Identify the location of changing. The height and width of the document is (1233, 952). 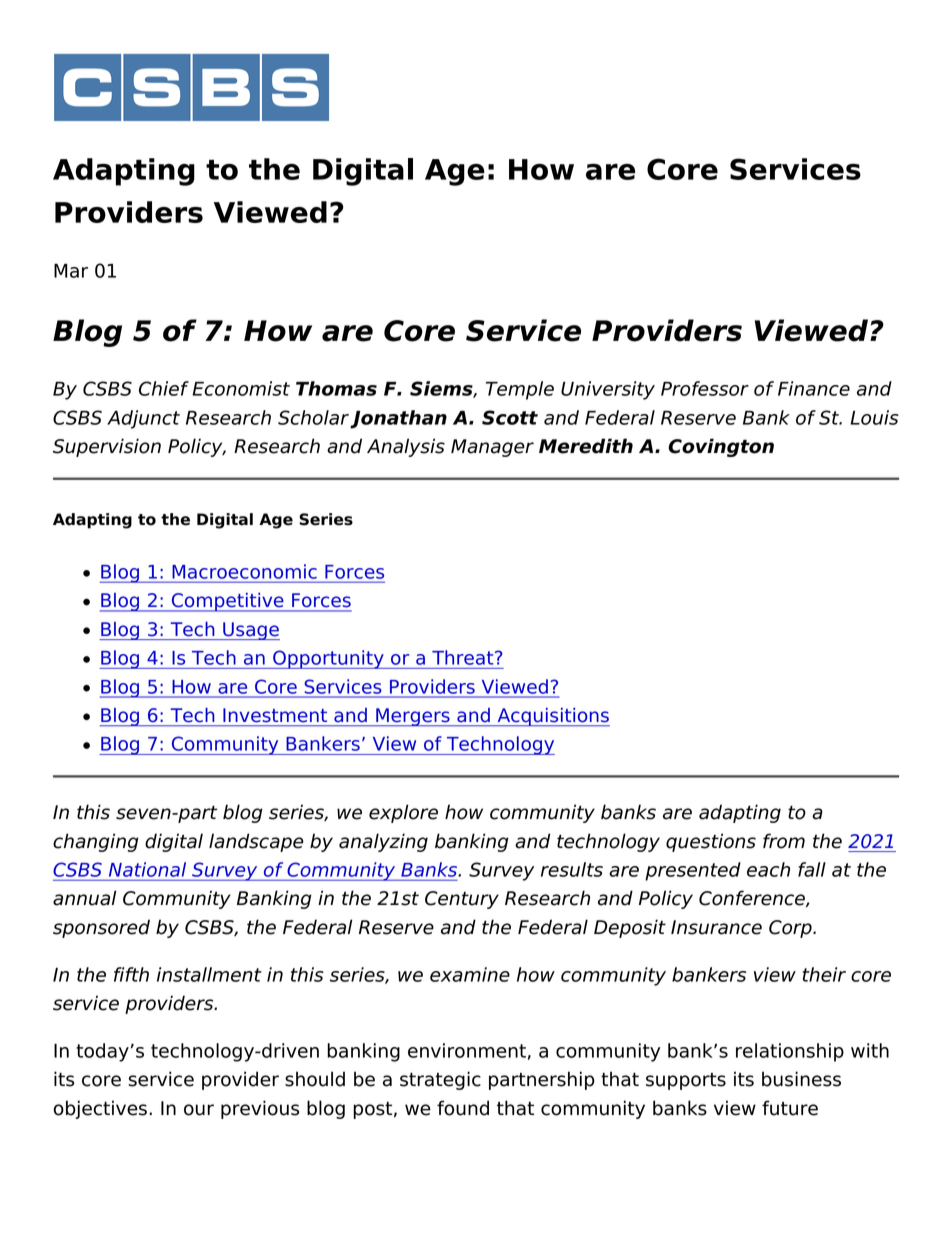
(96, 842).
